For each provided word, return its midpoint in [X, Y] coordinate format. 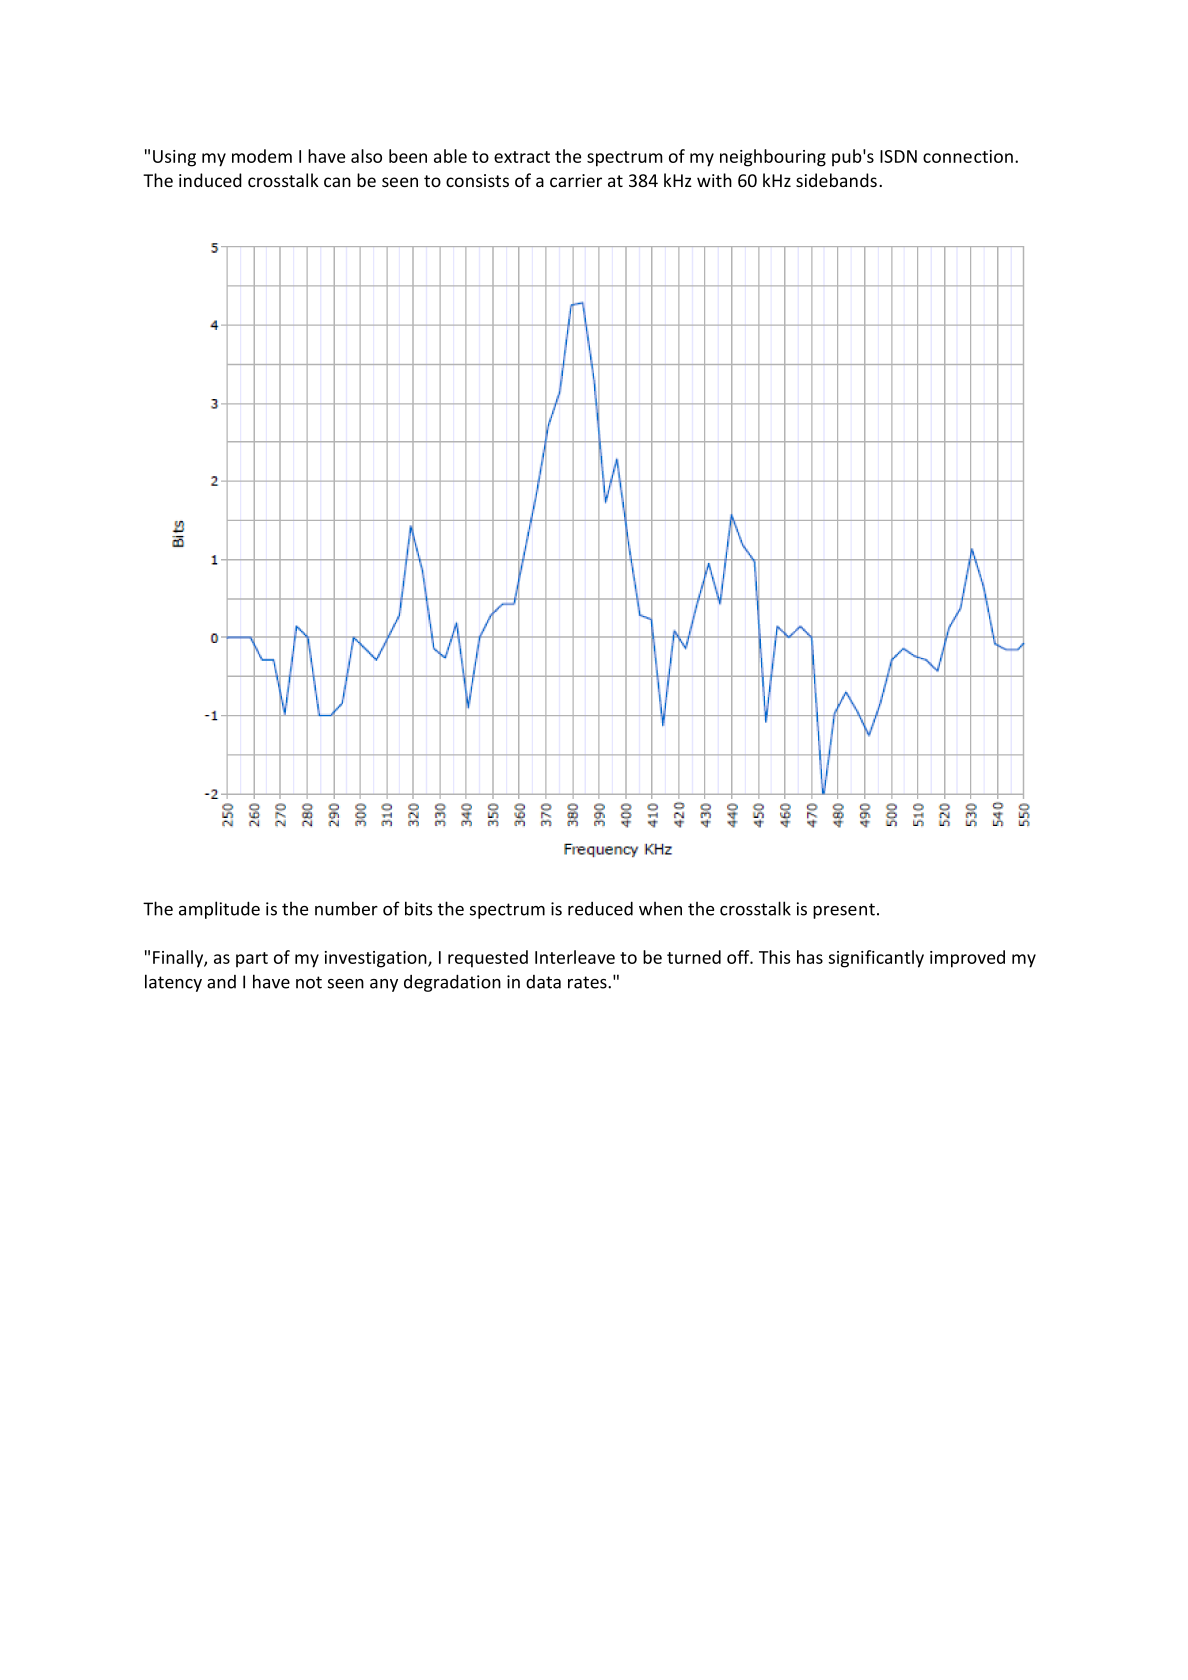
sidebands [836, 180]
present [844, 911]
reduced [600, 908]
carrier [576, 180]
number [346, 908]
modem [262, 156]
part [252, 960]
